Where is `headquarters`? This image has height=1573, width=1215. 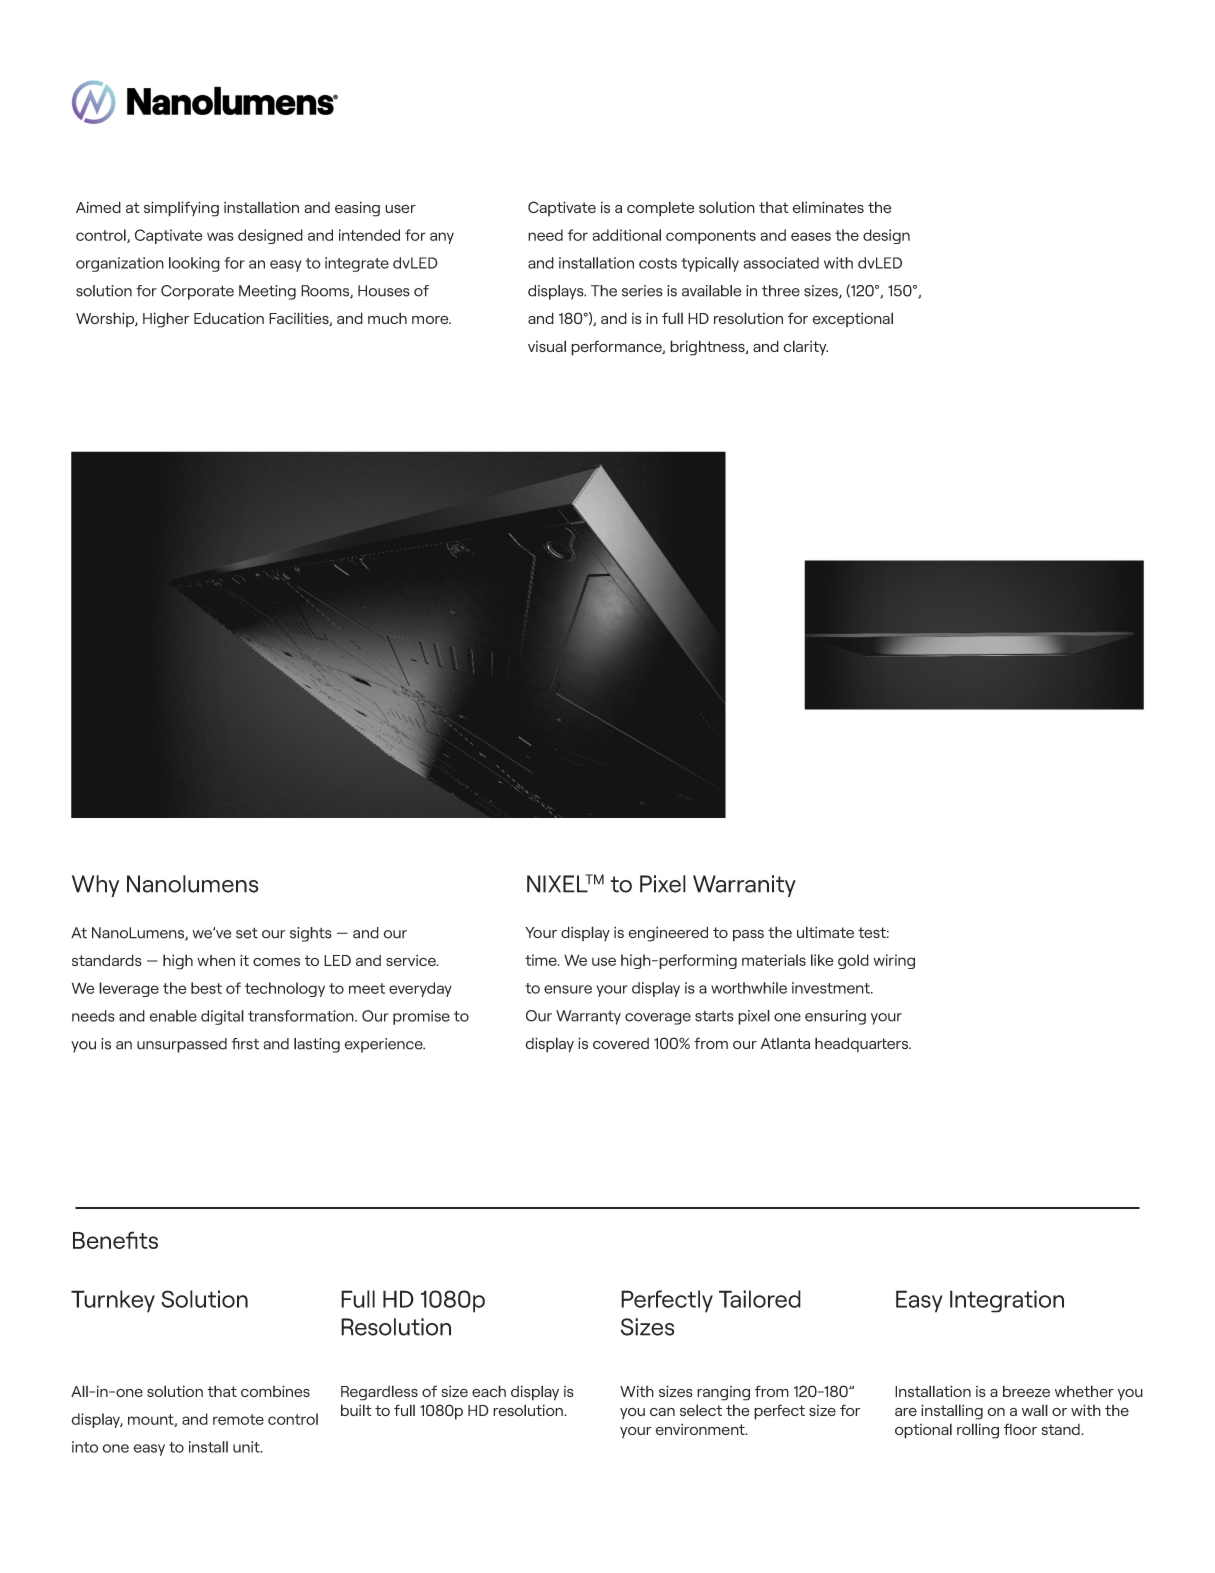
headquarters is located at coordinates (863, 1044).
